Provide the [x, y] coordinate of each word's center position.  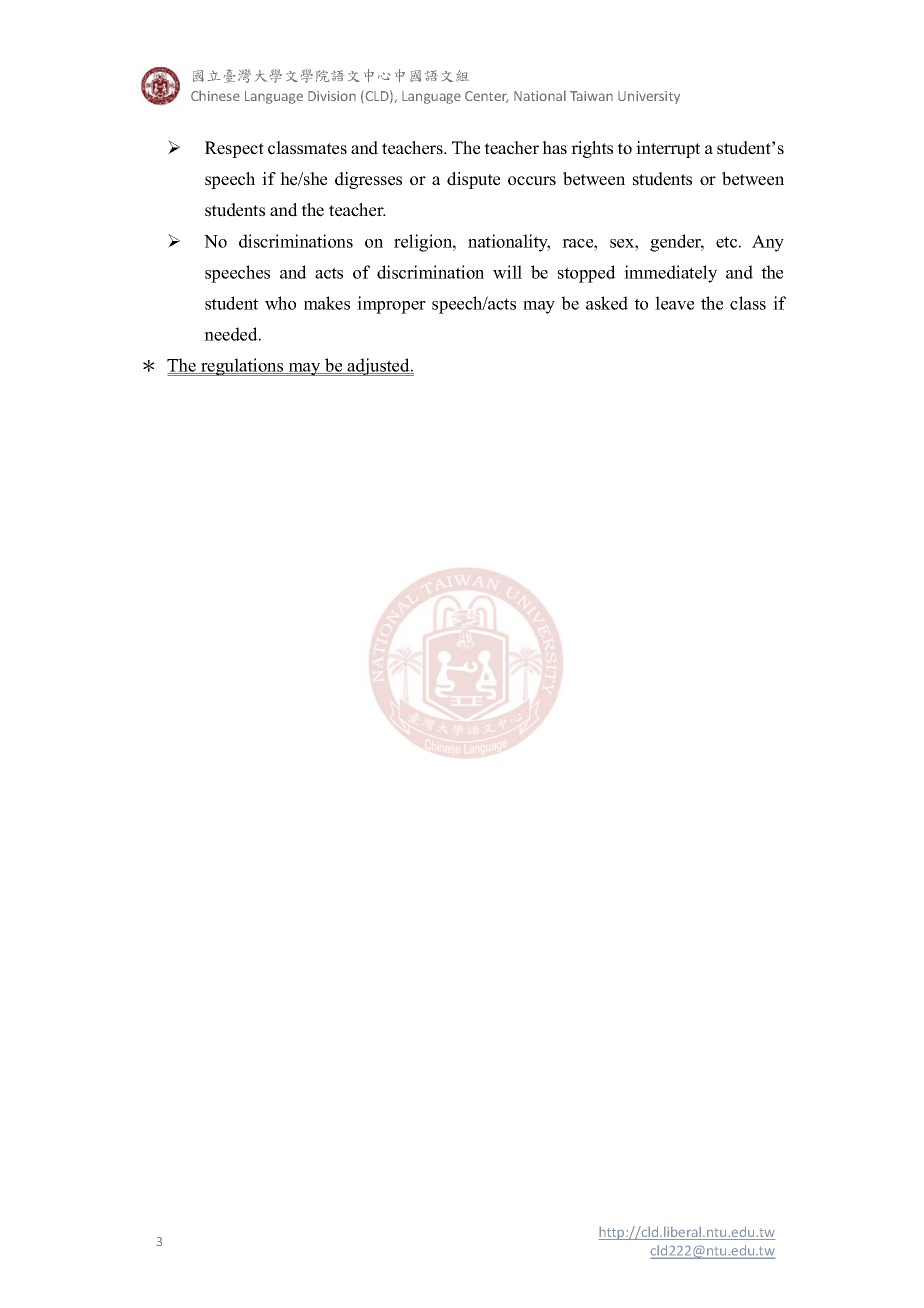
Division [332, 96]
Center [486, 97]
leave [674, 303]
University [649, 97]
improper [391, 305]
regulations [242, 367]
